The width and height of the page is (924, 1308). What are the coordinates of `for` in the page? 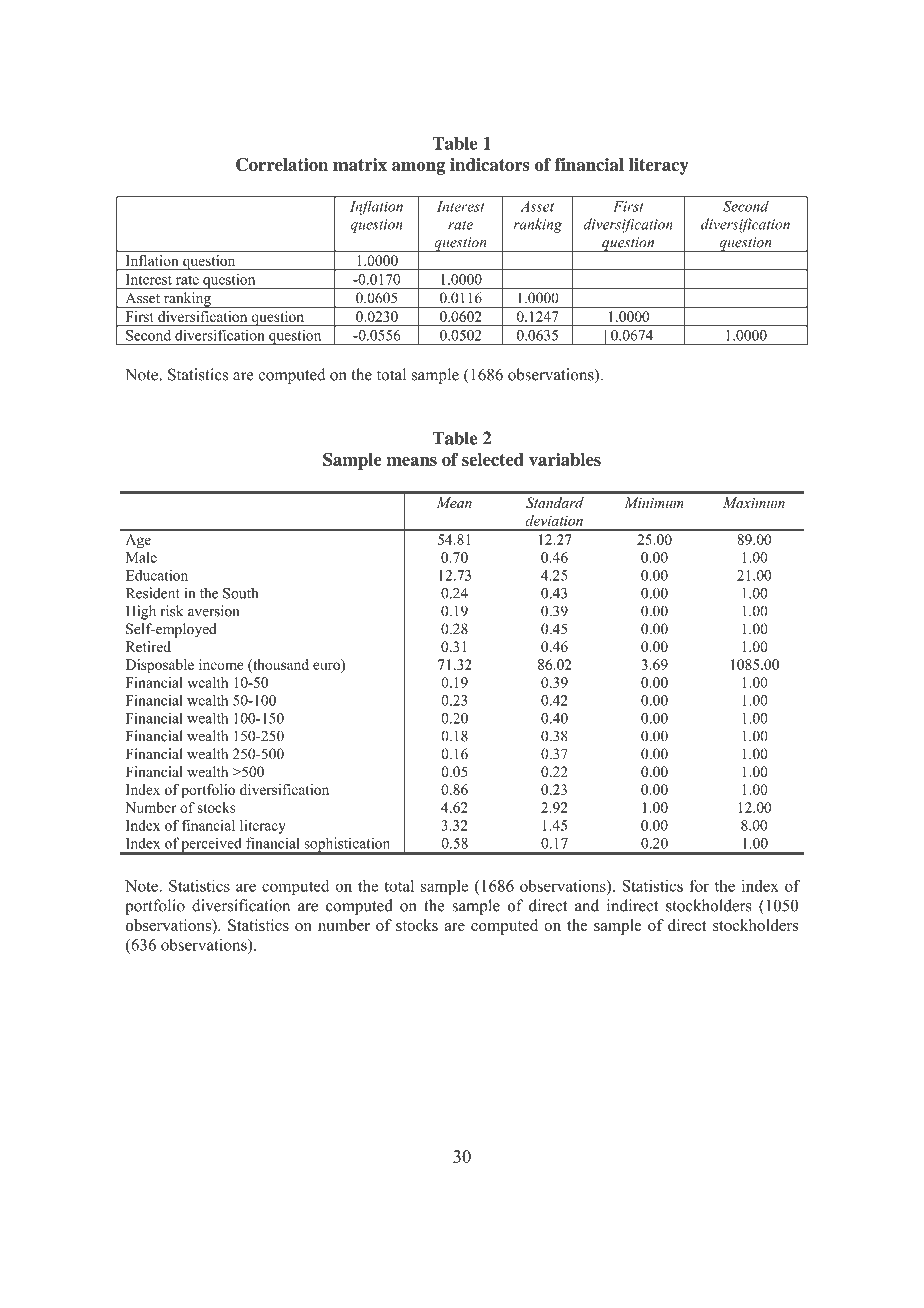 It's located at (699, 885).
